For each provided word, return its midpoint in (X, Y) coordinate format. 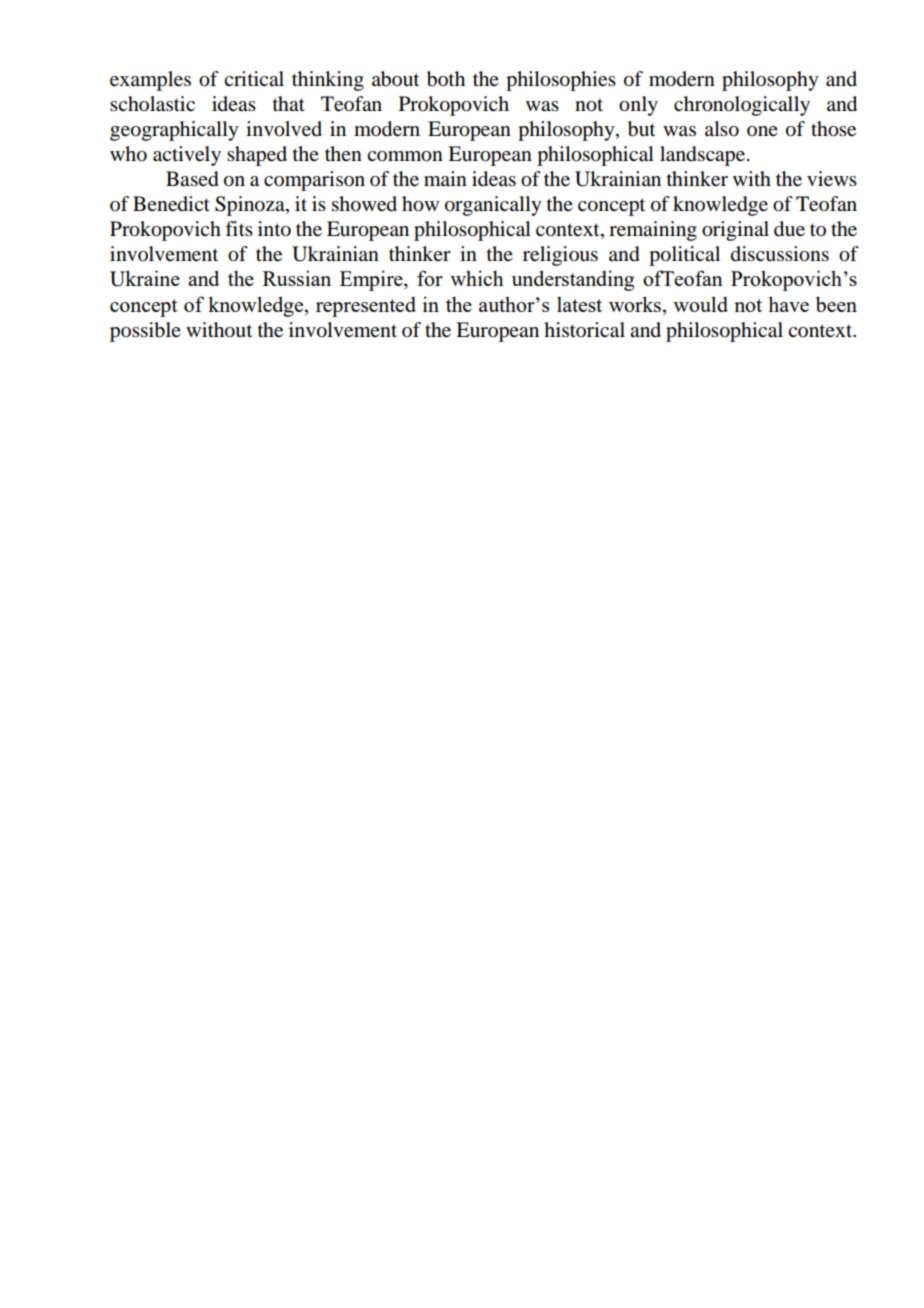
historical (584, 330)
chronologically (742, 106)
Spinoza (251, 206)
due (789, 229)
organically (493, 206)
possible (145, 332)
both (446, 79)
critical (254, 78)
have (788, 304)
